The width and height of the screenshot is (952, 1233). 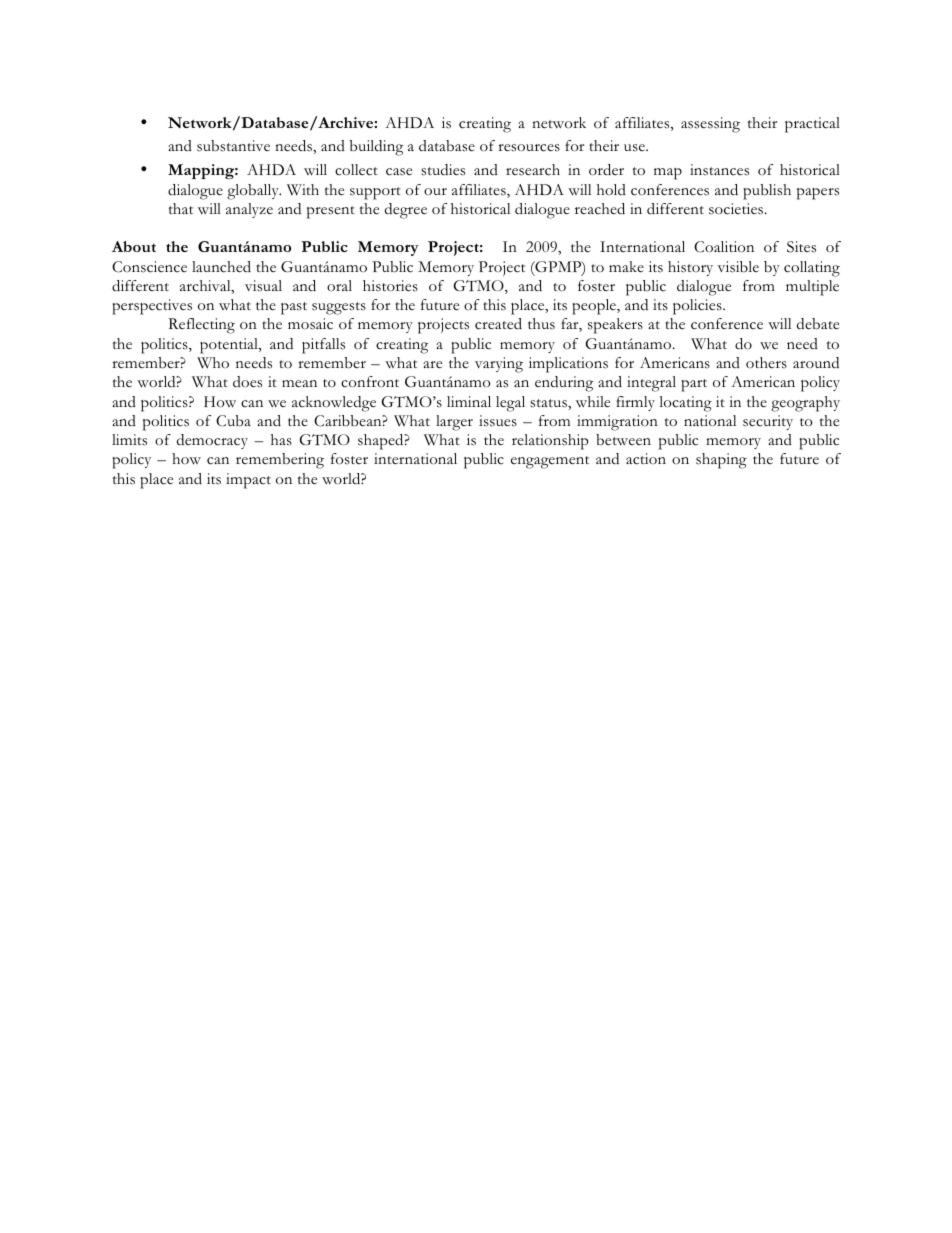 What do you see at coordinates (181, 208) in the screenshot?
I see `that` at bounding box center [181, 208].
